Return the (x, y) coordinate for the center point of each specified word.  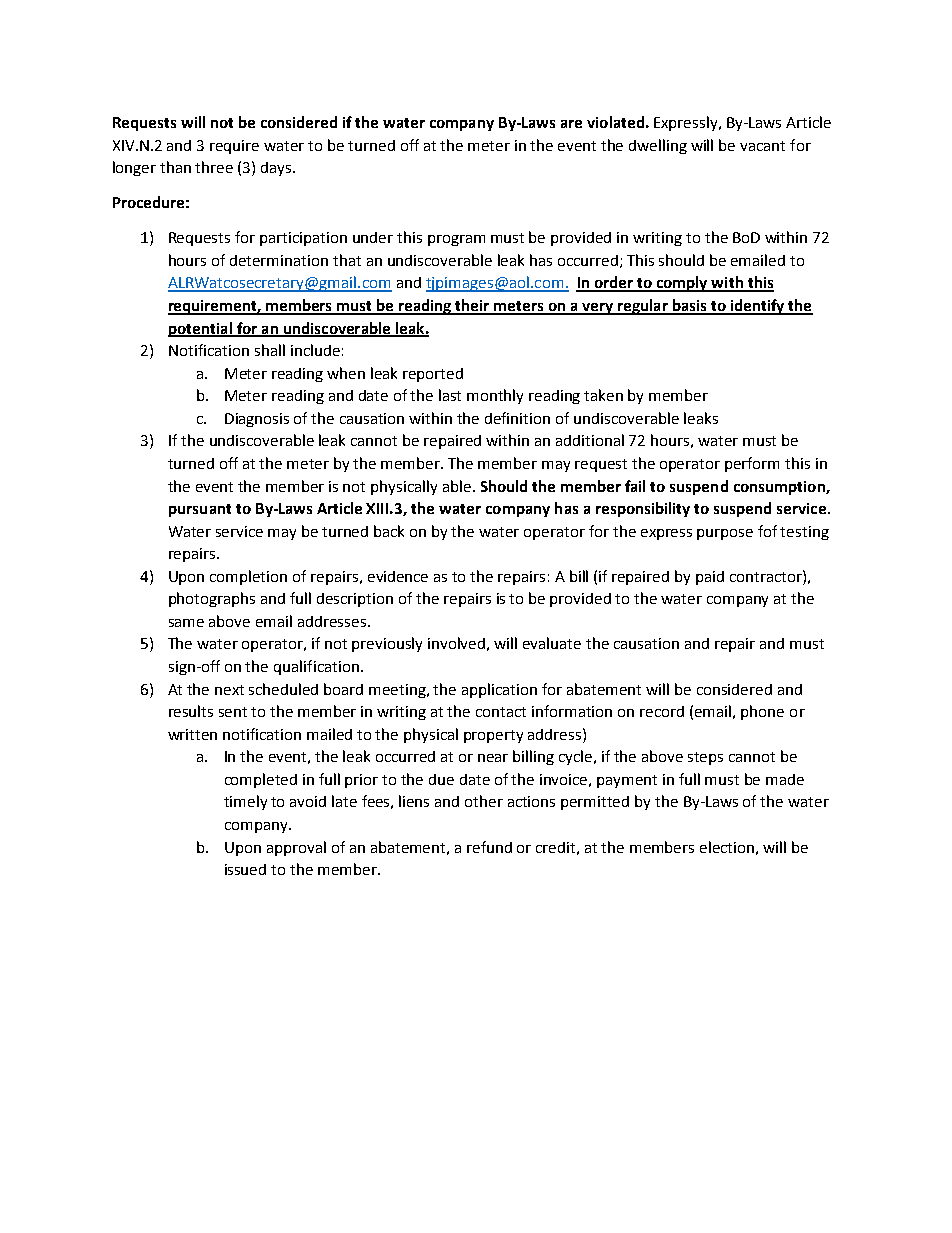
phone (762, 712)
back (389, 531)
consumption (780, 488)
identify (757, 307)
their (473, 306)
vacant (762, 146)
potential (201, 329)
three (214, 167)
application (499, 690)
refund (489, 847)
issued (245, 869)
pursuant (200, 510)
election (727, 847)
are (571, 124)
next (229, 690)
